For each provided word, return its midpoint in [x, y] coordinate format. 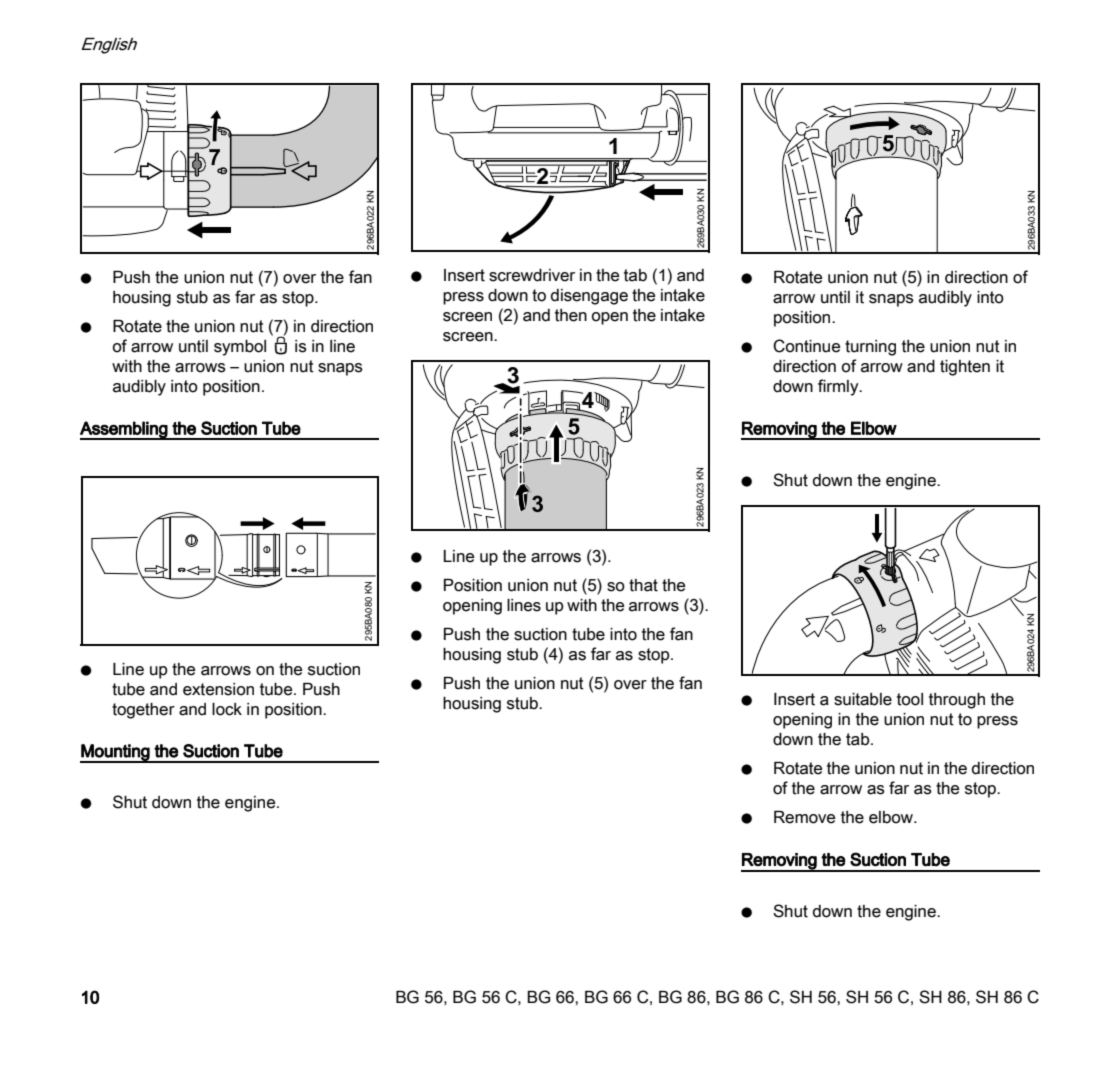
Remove [804, 817]
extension [218, 689]
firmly [839, 387]
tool [910, 699]
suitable [863, 699]
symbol [240, 348]
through [957, 701]
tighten [965, 368]
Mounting [116, 753]
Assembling [124, 430]
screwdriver [532, 275]
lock [227, 709]
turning [870, 348]
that [643, 585]
